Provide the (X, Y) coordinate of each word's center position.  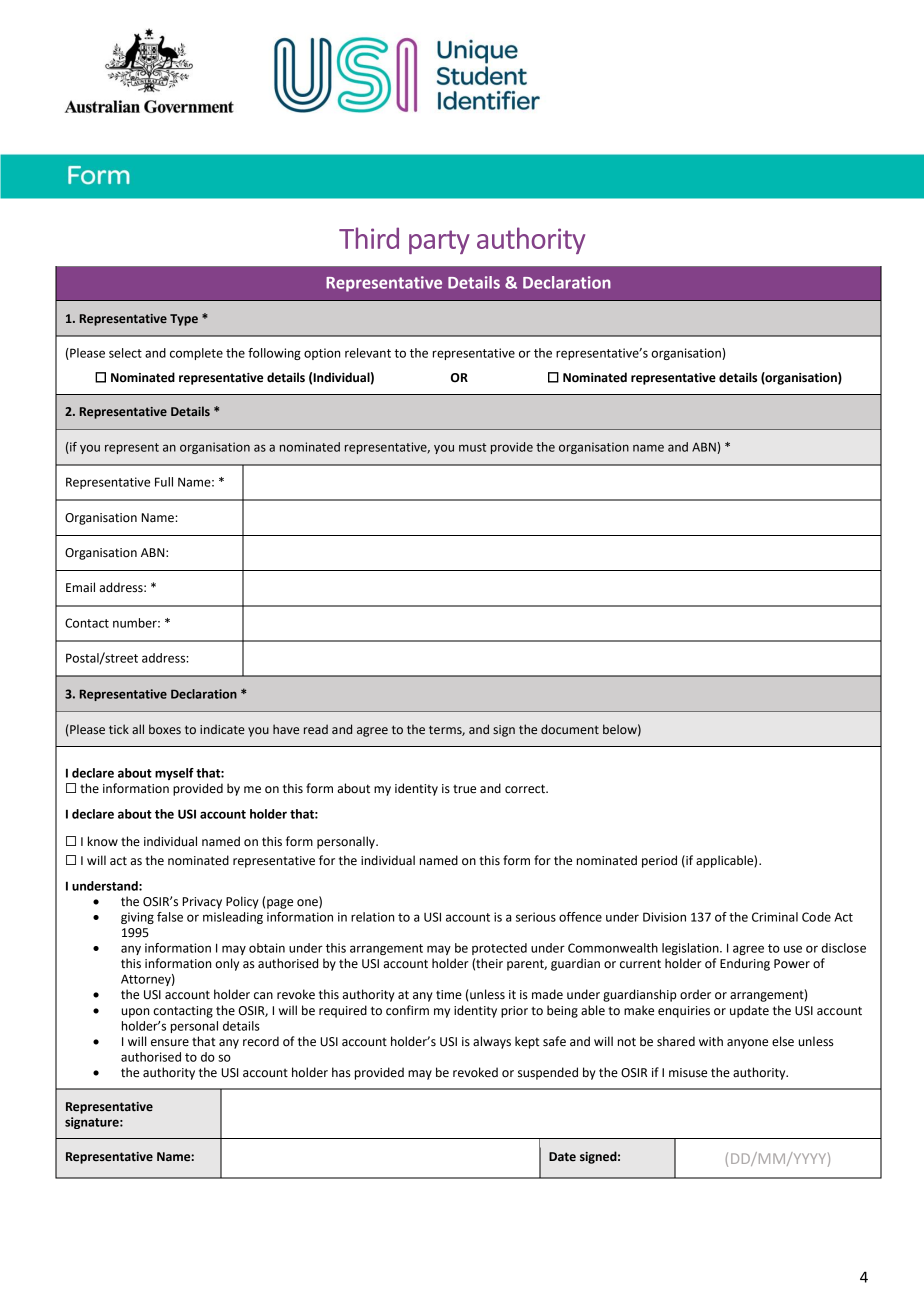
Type (184, 320)
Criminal (775, 917)
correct (526, 789)
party (439, 242)
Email (80, 587)
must (472, 447)
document (570, 729)
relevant (368, 353)
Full (164, 482)
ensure (170, 1043)
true (464, 789)
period (659, 861)
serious (536, 917)
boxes (165, 729)
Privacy (202, 903)
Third (369, 238)
